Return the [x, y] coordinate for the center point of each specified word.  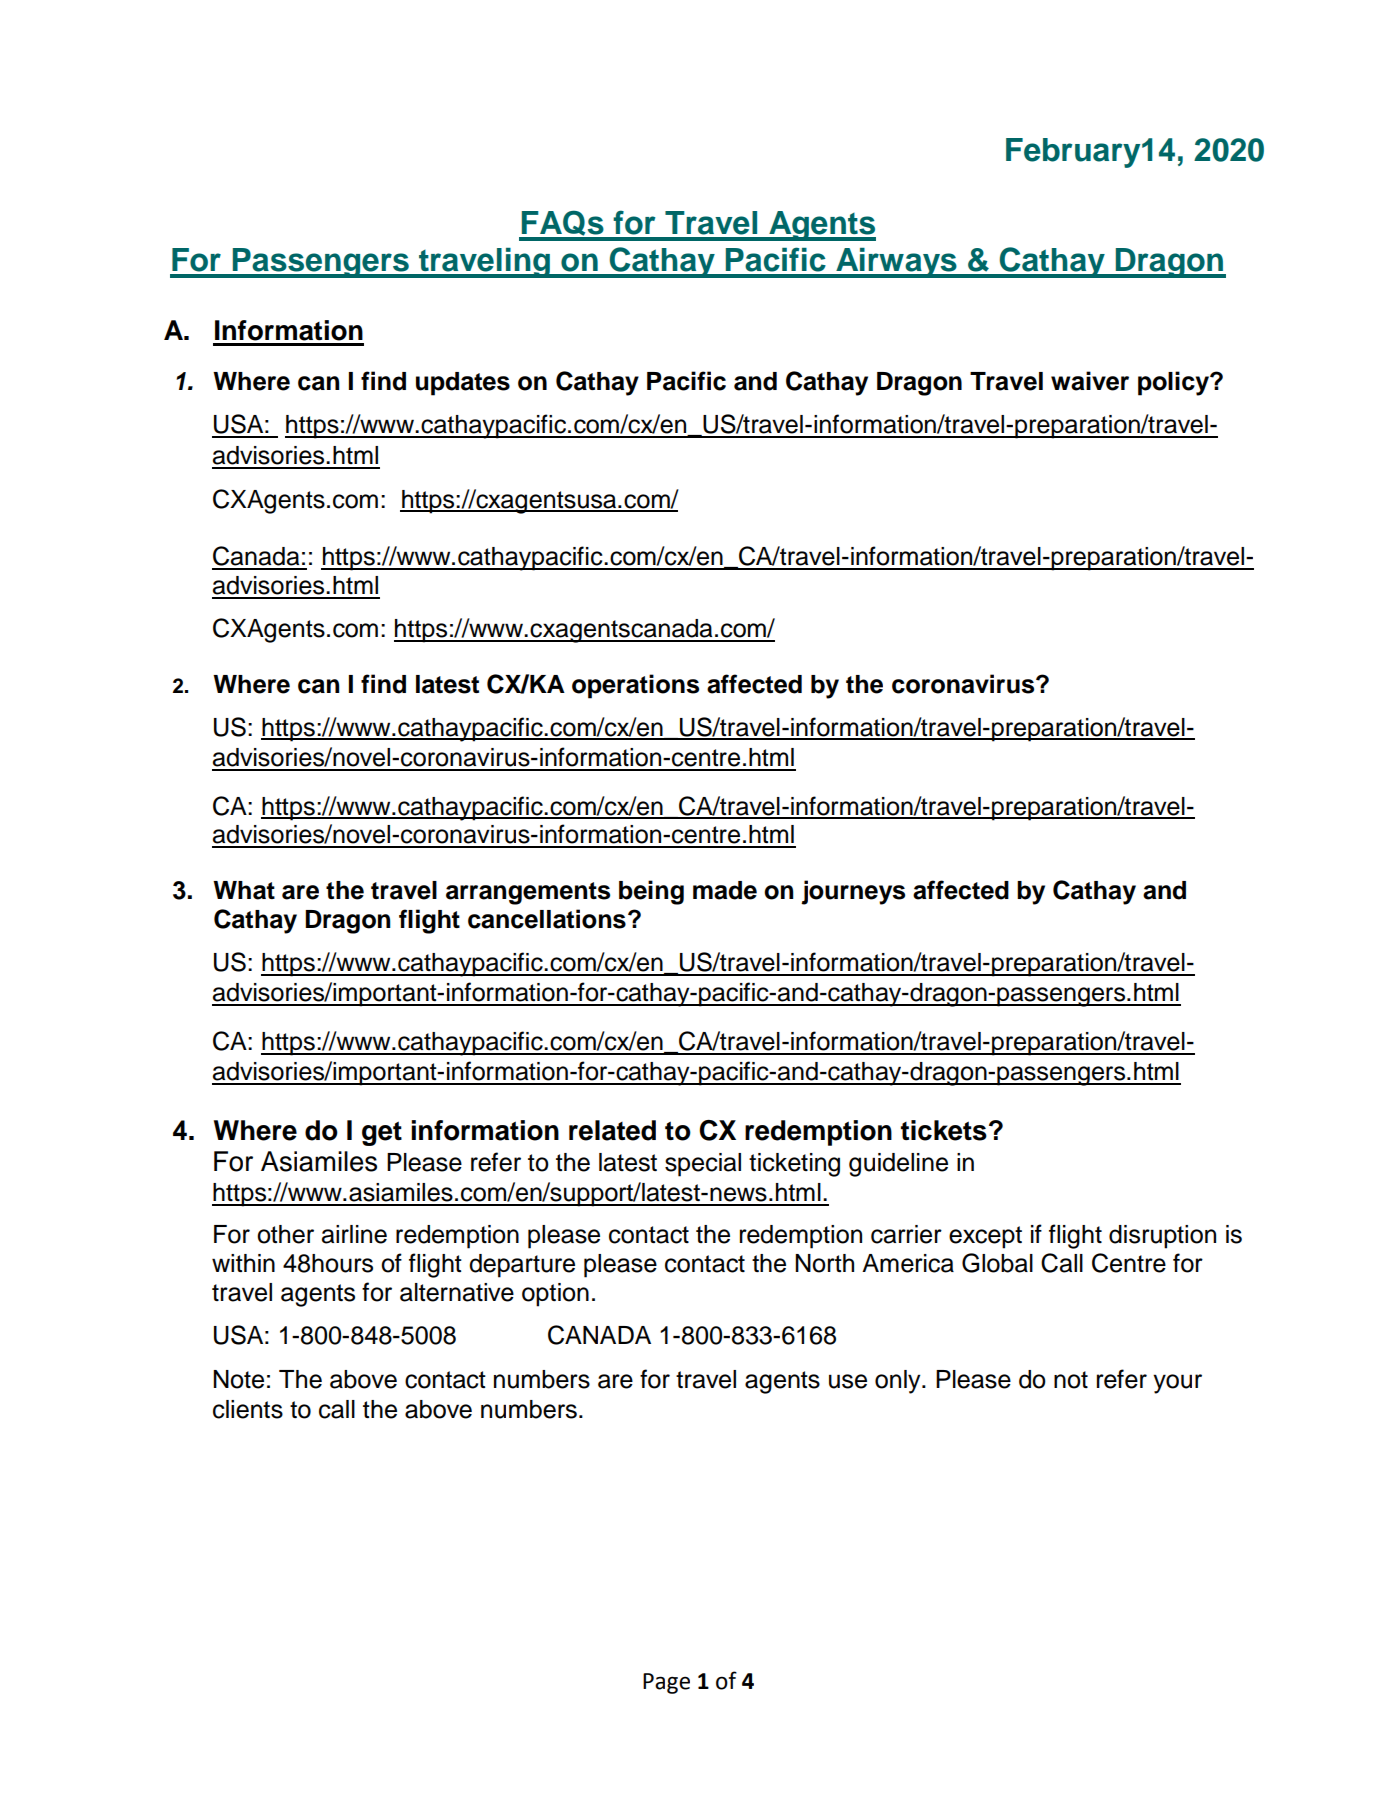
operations [635, 686]
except [985, 1237]
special [703, 1165]
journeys [853, 892]
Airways [896, 263]
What [244, 890]
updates [463, 384]
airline [354, 1234]
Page [666, 1683]
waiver [1090, 381]
